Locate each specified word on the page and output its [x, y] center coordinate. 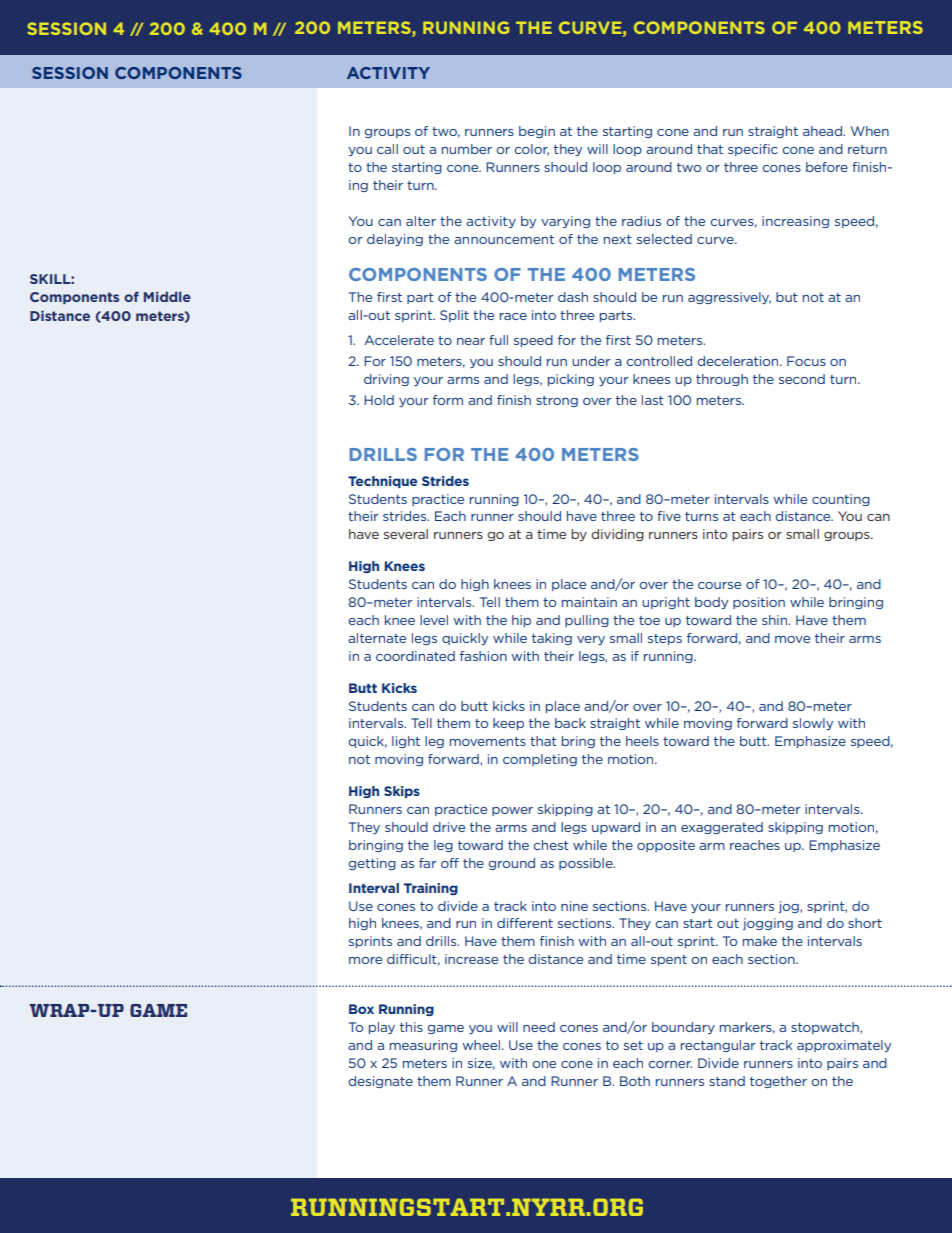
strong [557, 401]
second [802, 379]
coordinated [415, 656]
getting [372, 864]
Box [361, 1009]
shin [776, 620]
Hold [379, 400]
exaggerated [722, 828]
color [531, 150]
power [512, 811]
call [387, 149]
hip [521, 621]
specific [753, 150]
